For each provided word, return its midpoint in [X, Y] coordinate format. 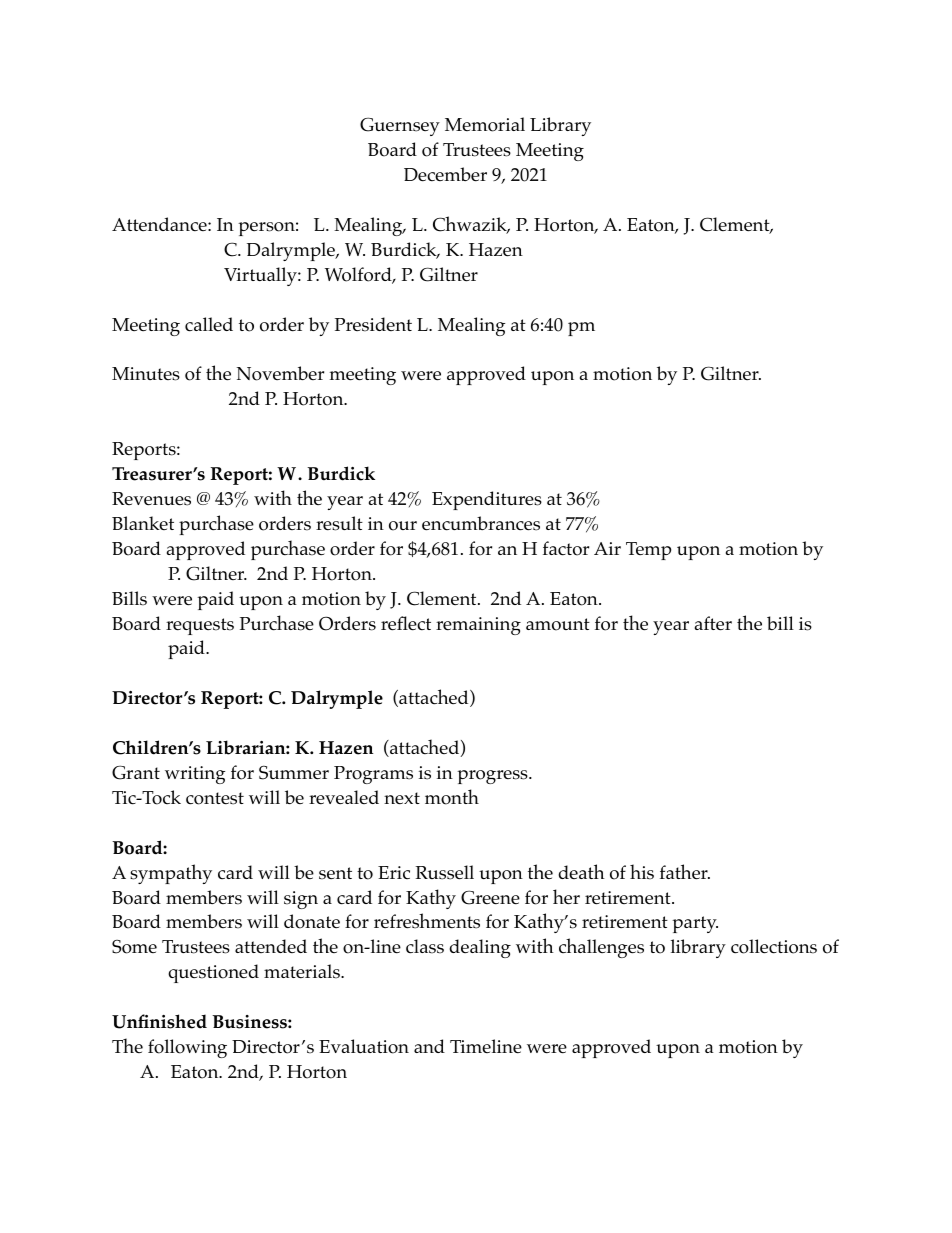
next [402, 798]
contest [215, 798]
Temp [648, 551]
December [445, 174]
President [373, 324]
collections [774, 946]
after [713, 623]
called [209, 324]
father [685, 872]
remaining [478, 626]
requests [200, 626]
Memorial [485, 124]
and [429, 1046]
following [187, 1048]
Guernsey [400, 126]
